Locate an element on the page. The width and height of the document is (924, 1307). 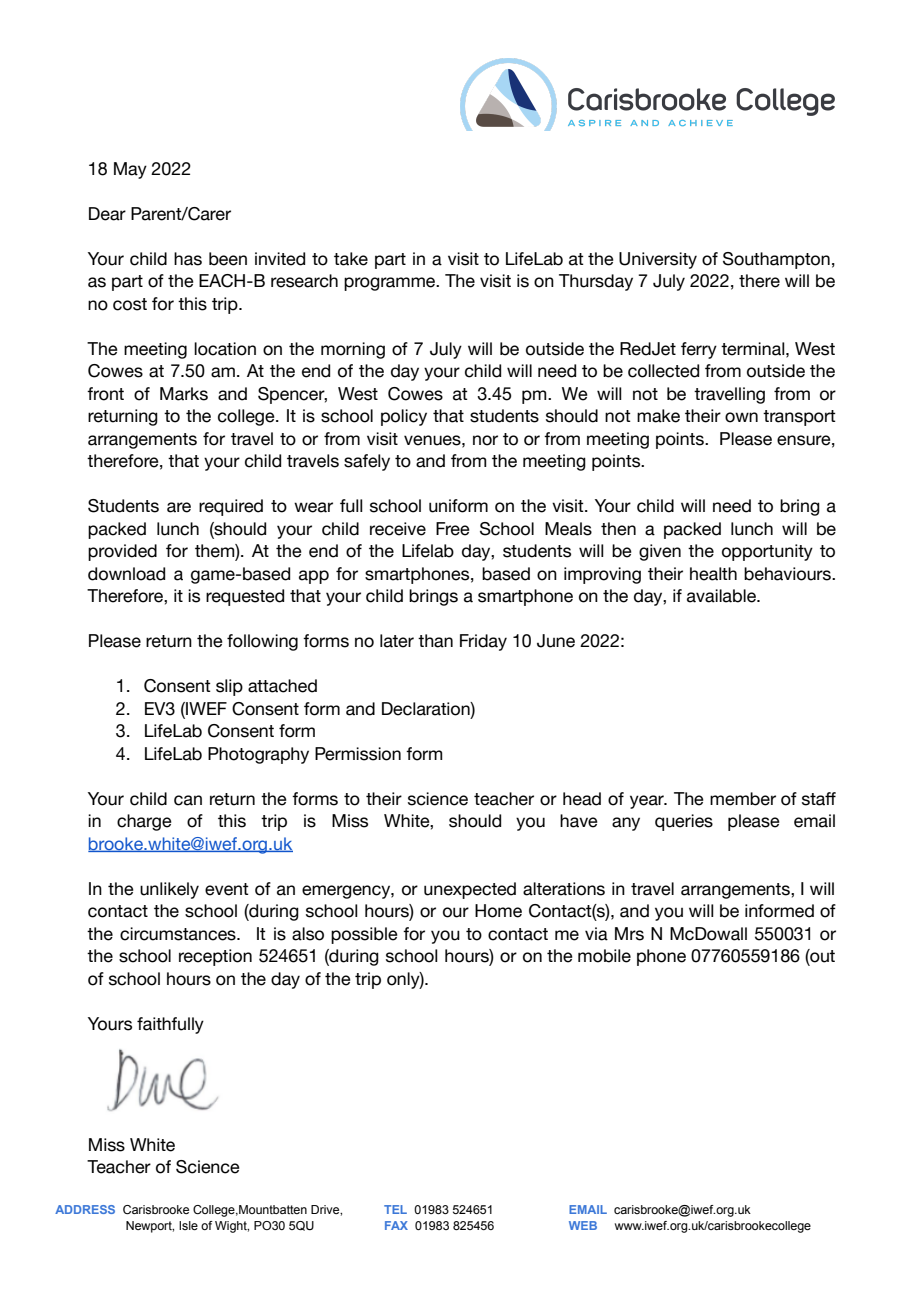
Southampton is located at coordinates (776, 260).
